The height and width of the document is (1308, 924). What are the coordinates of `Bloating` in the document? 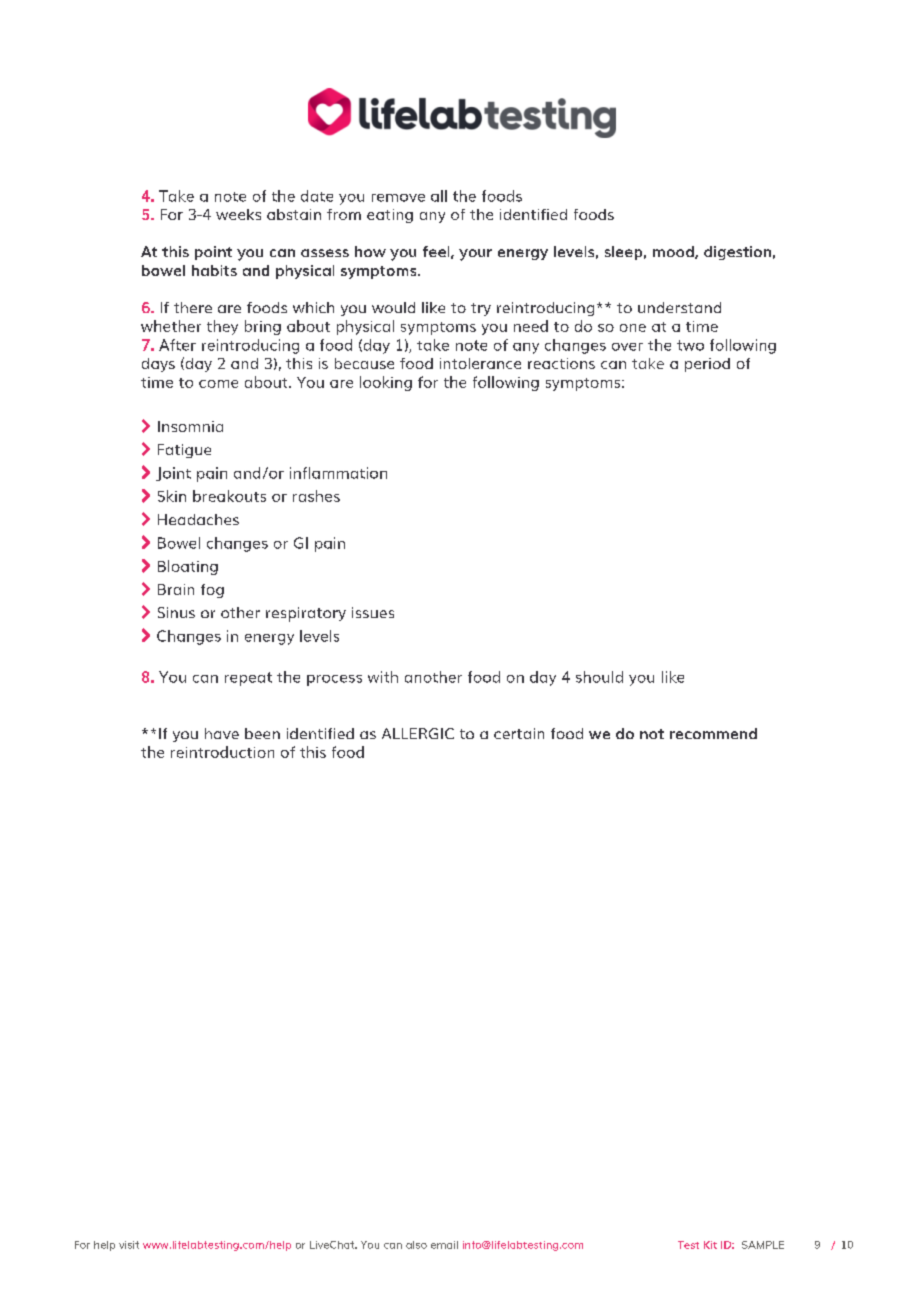 It's located at (188, 567).
